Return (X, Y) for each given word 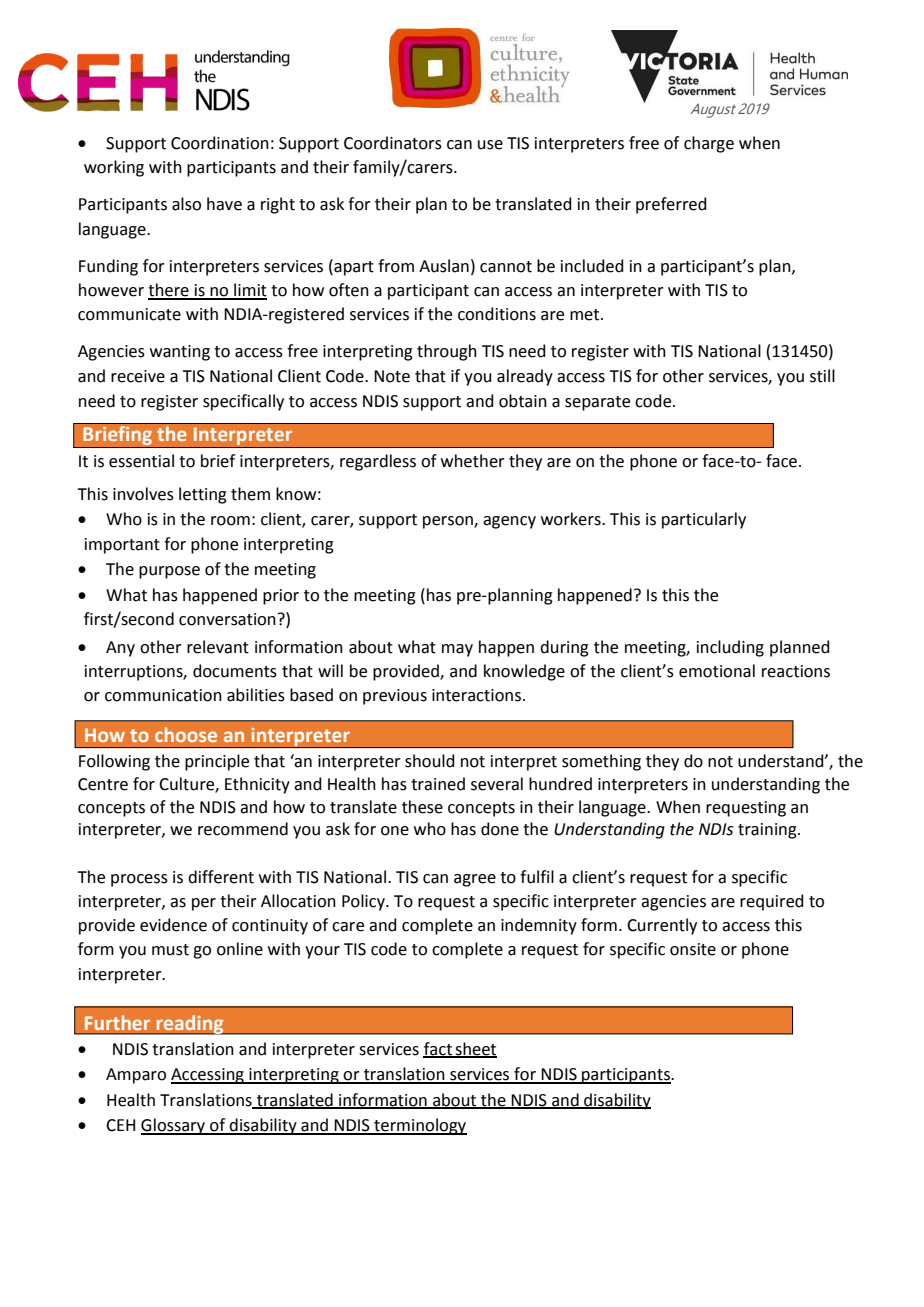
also (186, 204)
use (490, 145)
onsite (693, 949)
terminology (419, 1126)
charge (709, 144)
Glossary (174, 1126)
